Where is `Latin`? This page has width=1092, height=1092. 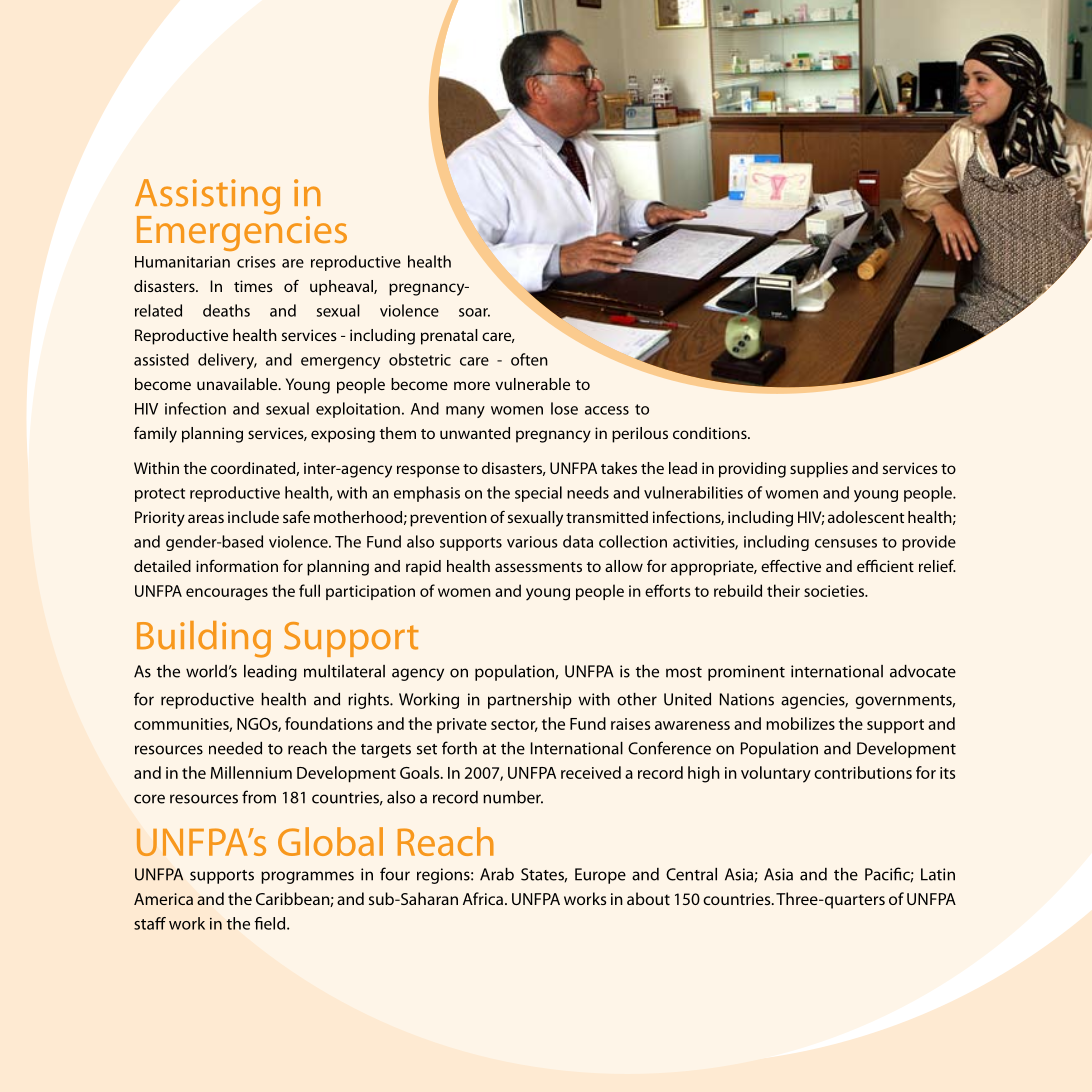
Latin is located at coordinates (938, 874).
